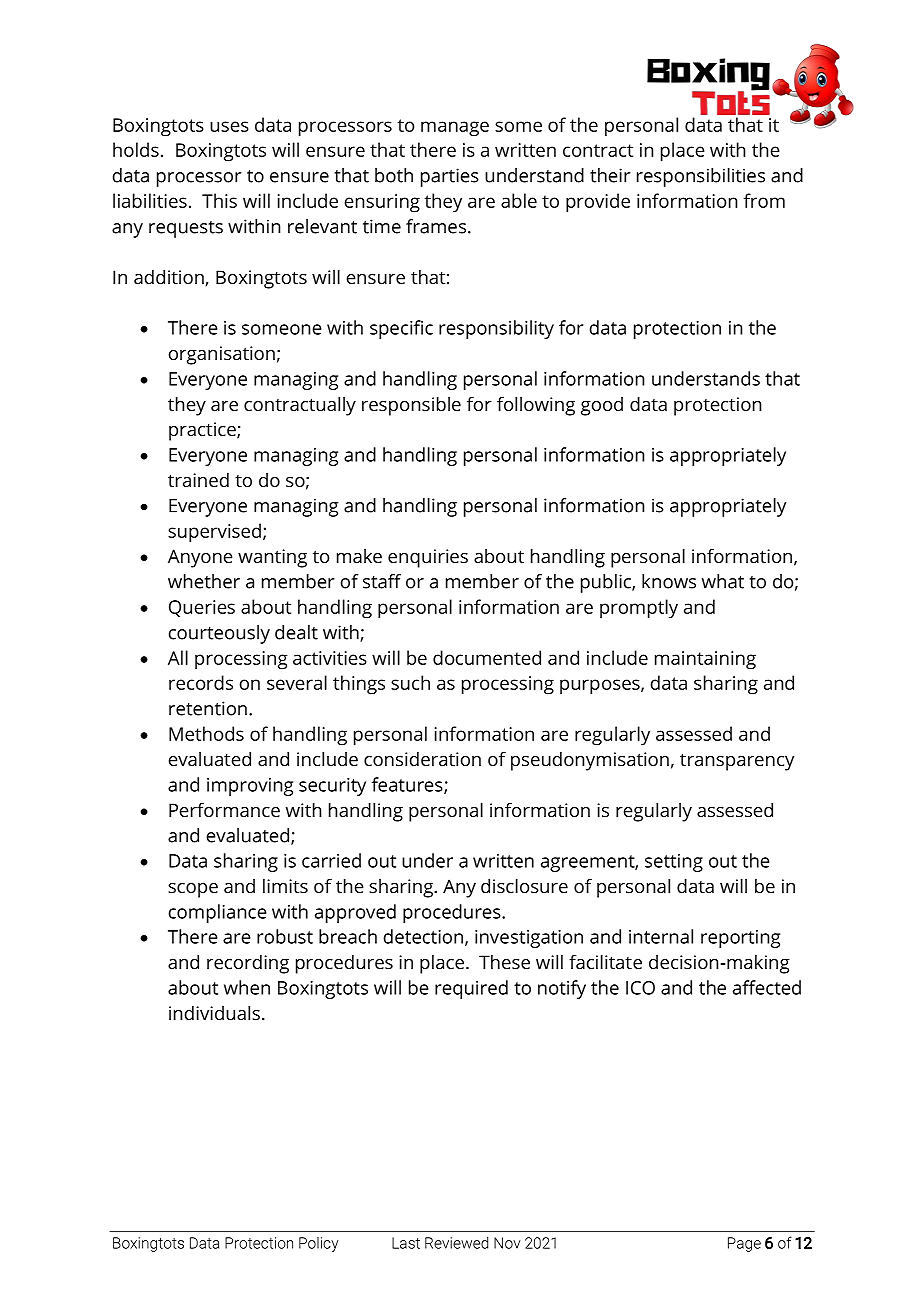 The width and height of the image is (924, 1307). I want to click on responsible, so click(411, 406).
